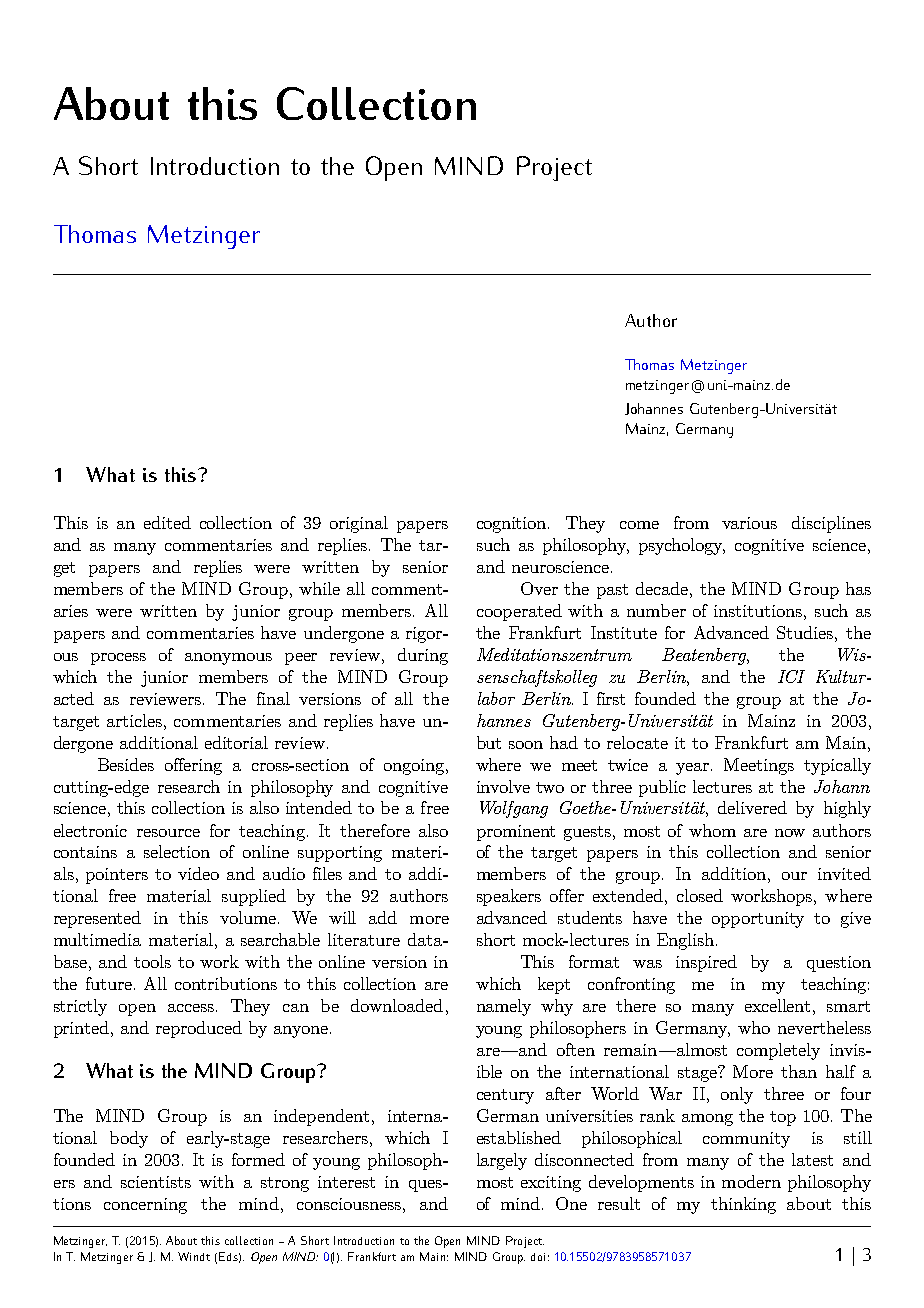  What do you see at coordinates (513, 525) in the screenshot?
I see `cognition` at bounding box center [513, 525].
